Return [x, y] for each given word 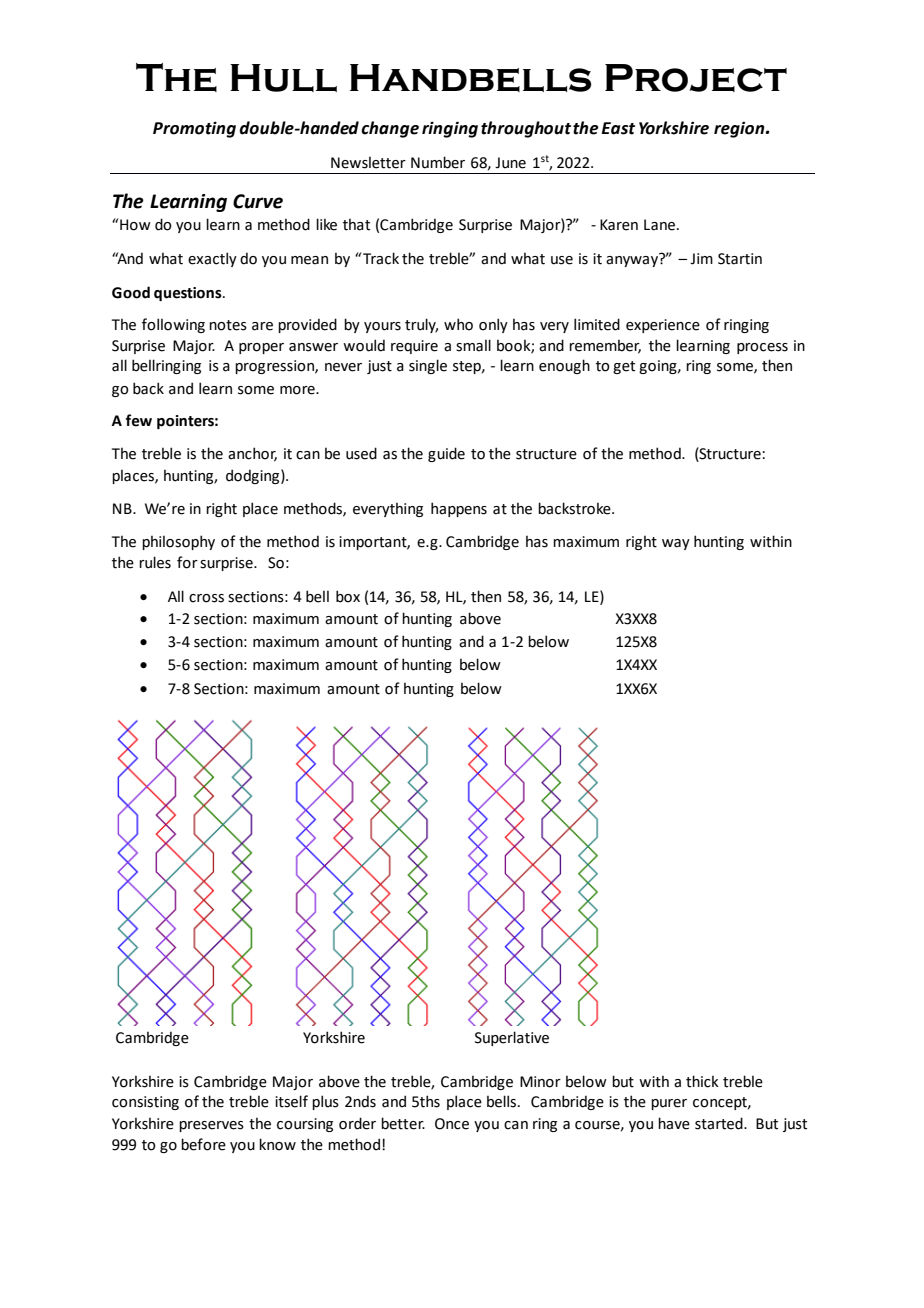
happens [459, 509]
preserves [211, 1126]
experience [663, 326]
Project [696, 78]
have [674, 1123]
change [390, 129]
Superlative [512, 1038]
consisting [145, 1103]
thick [702, 1081]
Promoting [194, 129]
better [403, 1123]
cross [206, 598]
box [348, 596]
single [428, 366]
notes [228, 325]
